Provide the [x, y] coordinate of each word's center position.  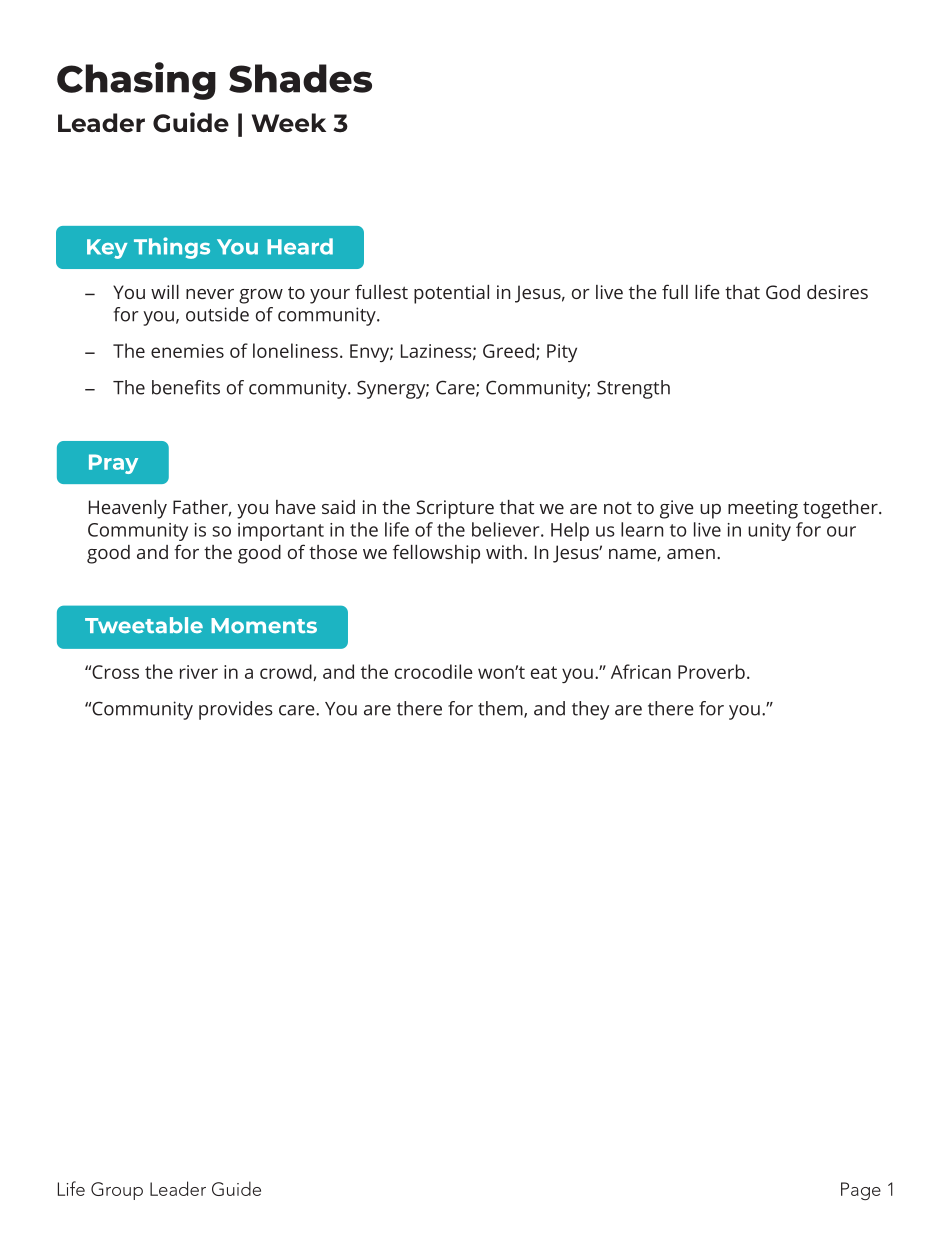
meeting [763, 509]
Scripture [455, 509]
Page [861, 1191]
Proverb [711, 671]
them [501, 709]
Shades [300, 78]
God [783, 292]
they [590, 710]
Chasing [136, 81]
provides [236, 710]
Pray [113, 464]
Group [117, 1191]
